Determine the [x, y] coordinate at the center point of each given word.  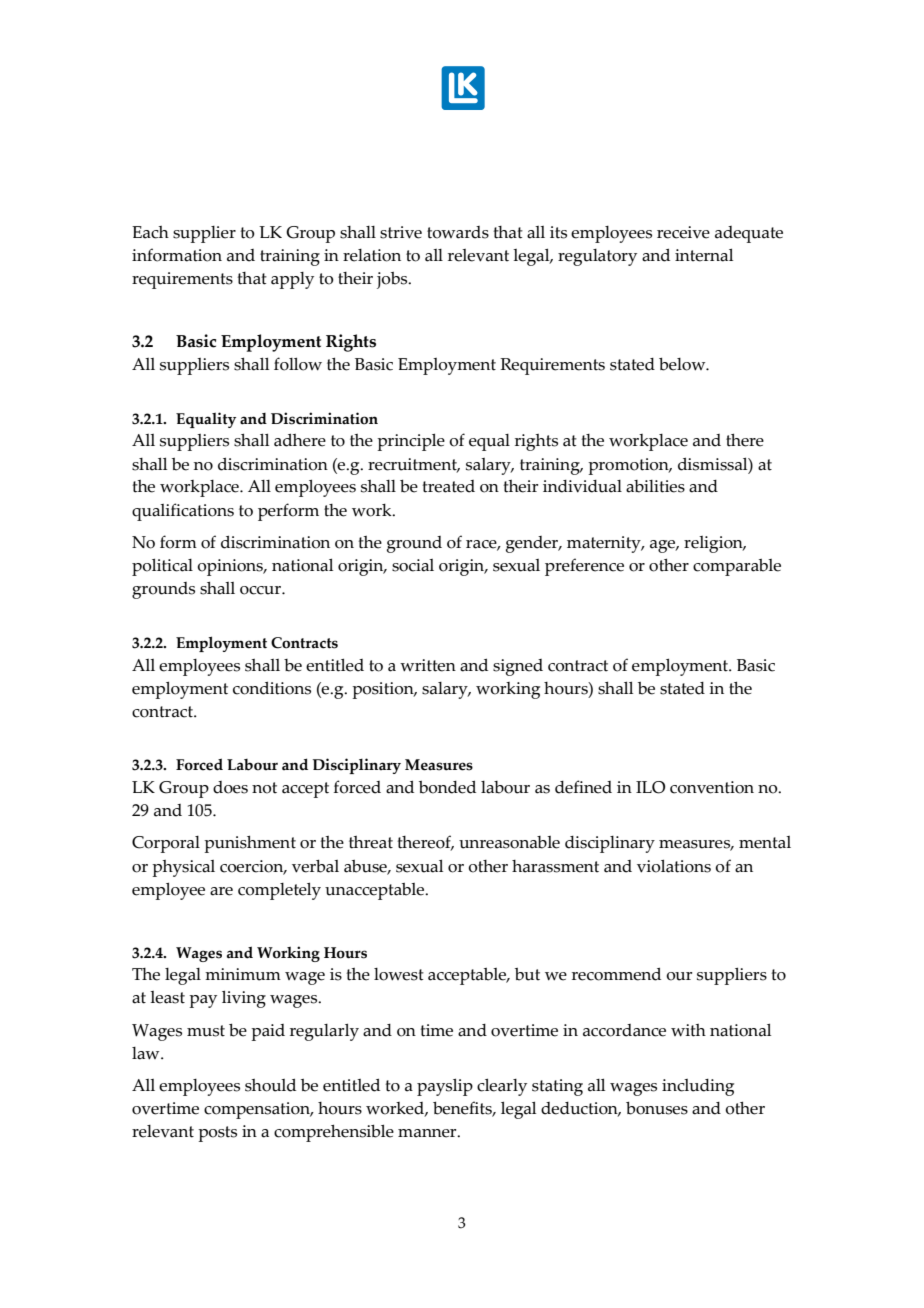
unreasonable [509, 842]
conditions [272, 688]
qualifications [183, 512]
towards [458, 232]
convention [712, 787]
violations [674, 866]
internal [704, 255]
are [221, 891]
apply [292, 280]
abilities [655, 486]
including [698, 1087]
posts [217, 1134]
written [428, 665]
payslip [445, 1087]
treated [448, 486]
